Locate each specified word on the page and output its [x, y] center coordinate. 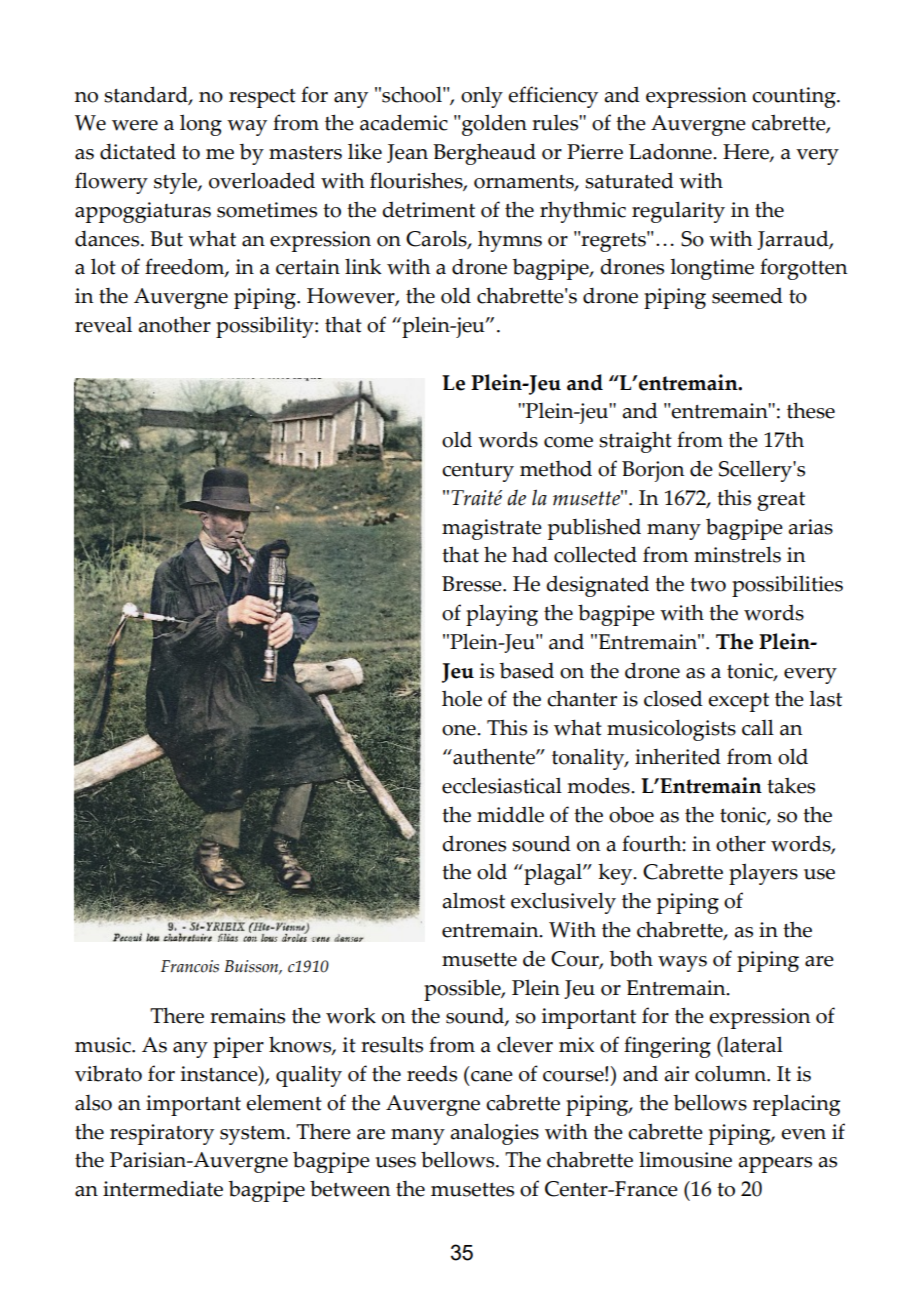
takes [791, 786]
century [478, 472]
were [135, 125]
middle [510, 814]
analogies [494, 1134]
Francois [190, 966]
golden [494, 125]
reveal [103, 325]
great [781, 501]
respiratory [162, 1134]
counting [795, 97]
